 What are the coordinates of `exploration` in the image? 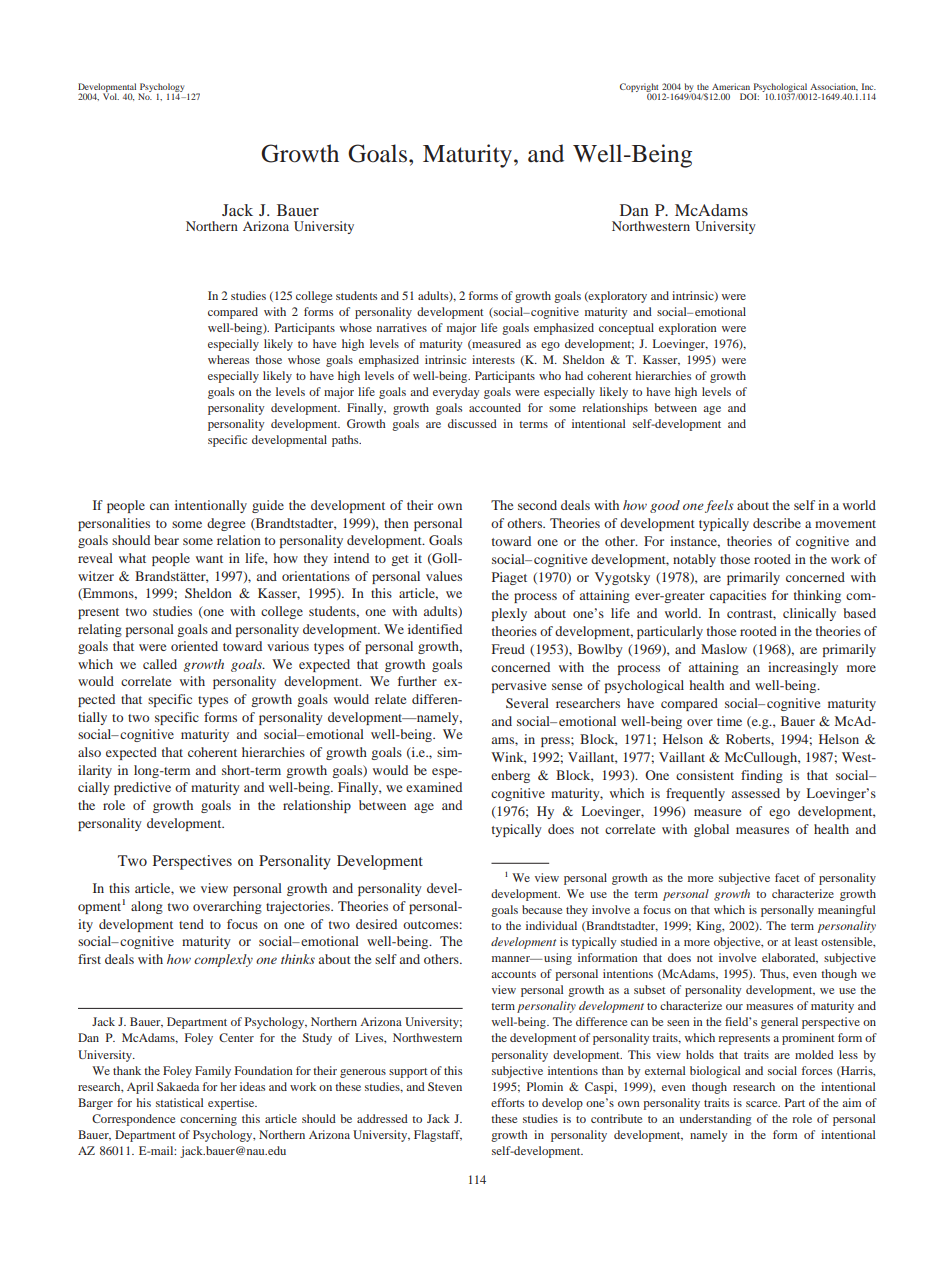 It's located at (688, 329).
